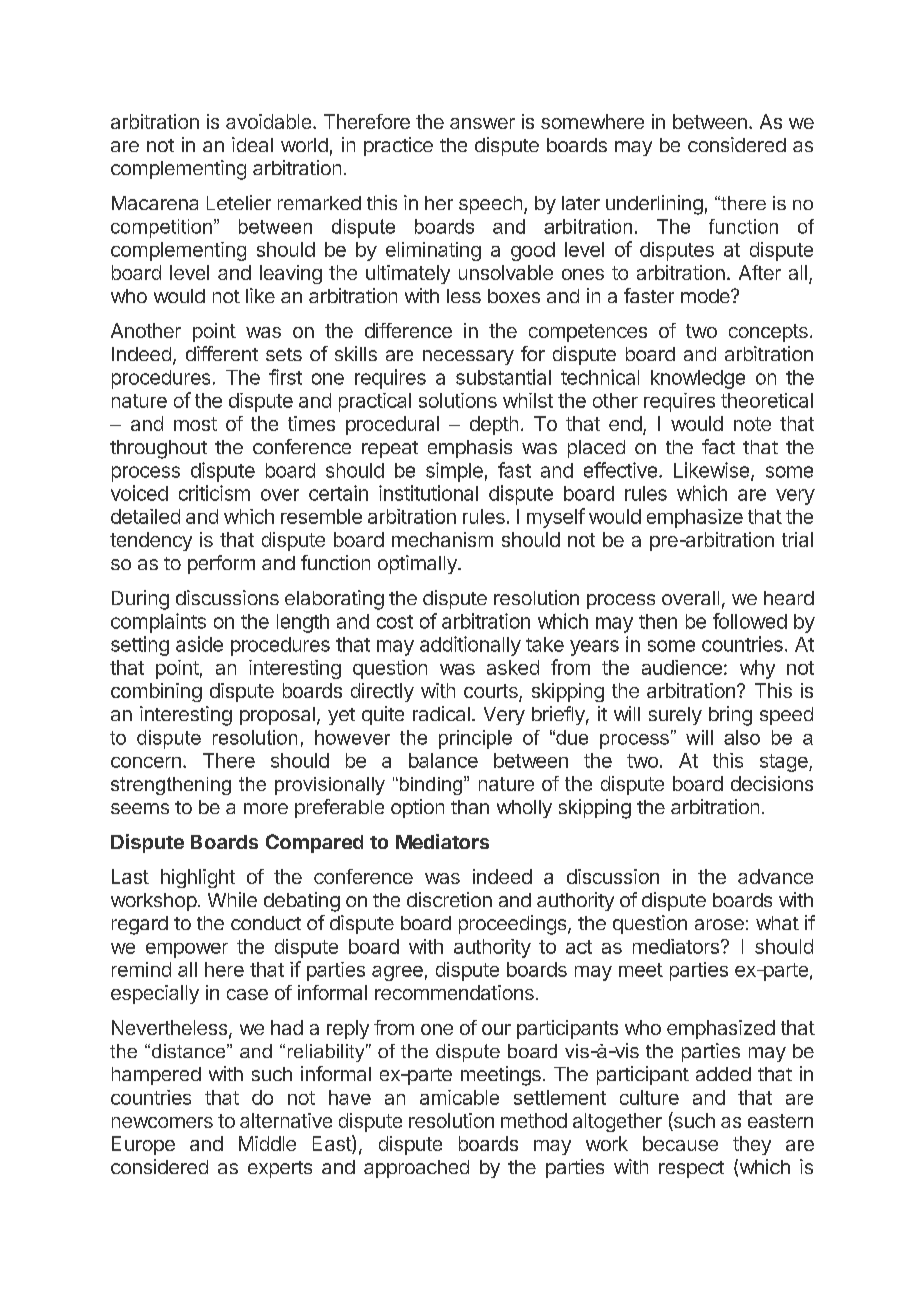 Image resolution: width=924 pixels, height=1308 pixels. I want to click on fact, so click(718, 446).
